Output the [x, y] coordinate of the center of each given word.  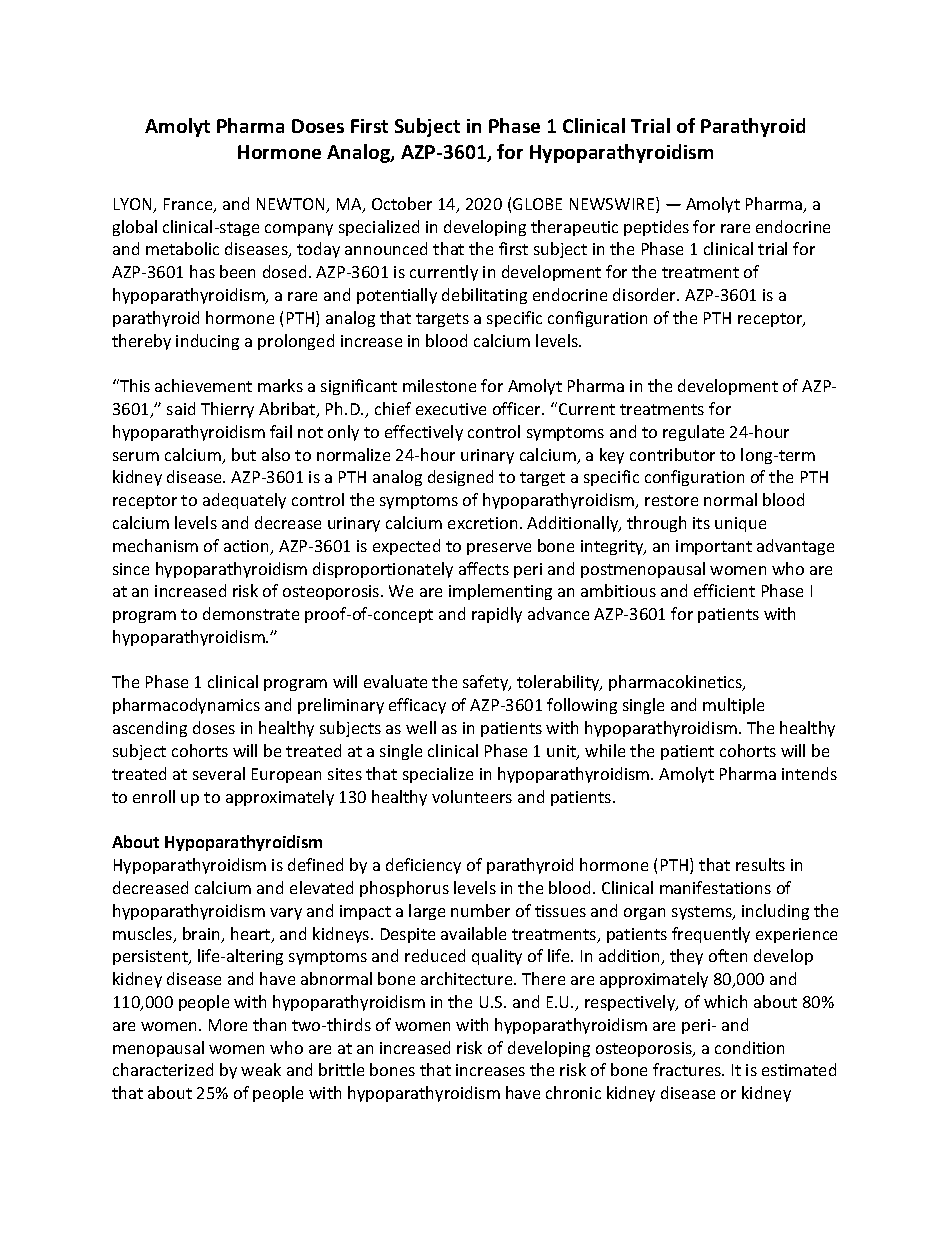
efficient [724, 590]
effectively [424, 433]
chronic [573, 1092]
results [760, 864]
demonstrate [251, 613]
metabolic [182, 248]
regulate [693, 433]
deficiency [423, 866]
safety [487, 683]
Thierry [227, 410]
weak [261, 1069]
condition [749, 1047]
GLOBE [537, 204]
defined [315, 864]
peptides [656, 228]
